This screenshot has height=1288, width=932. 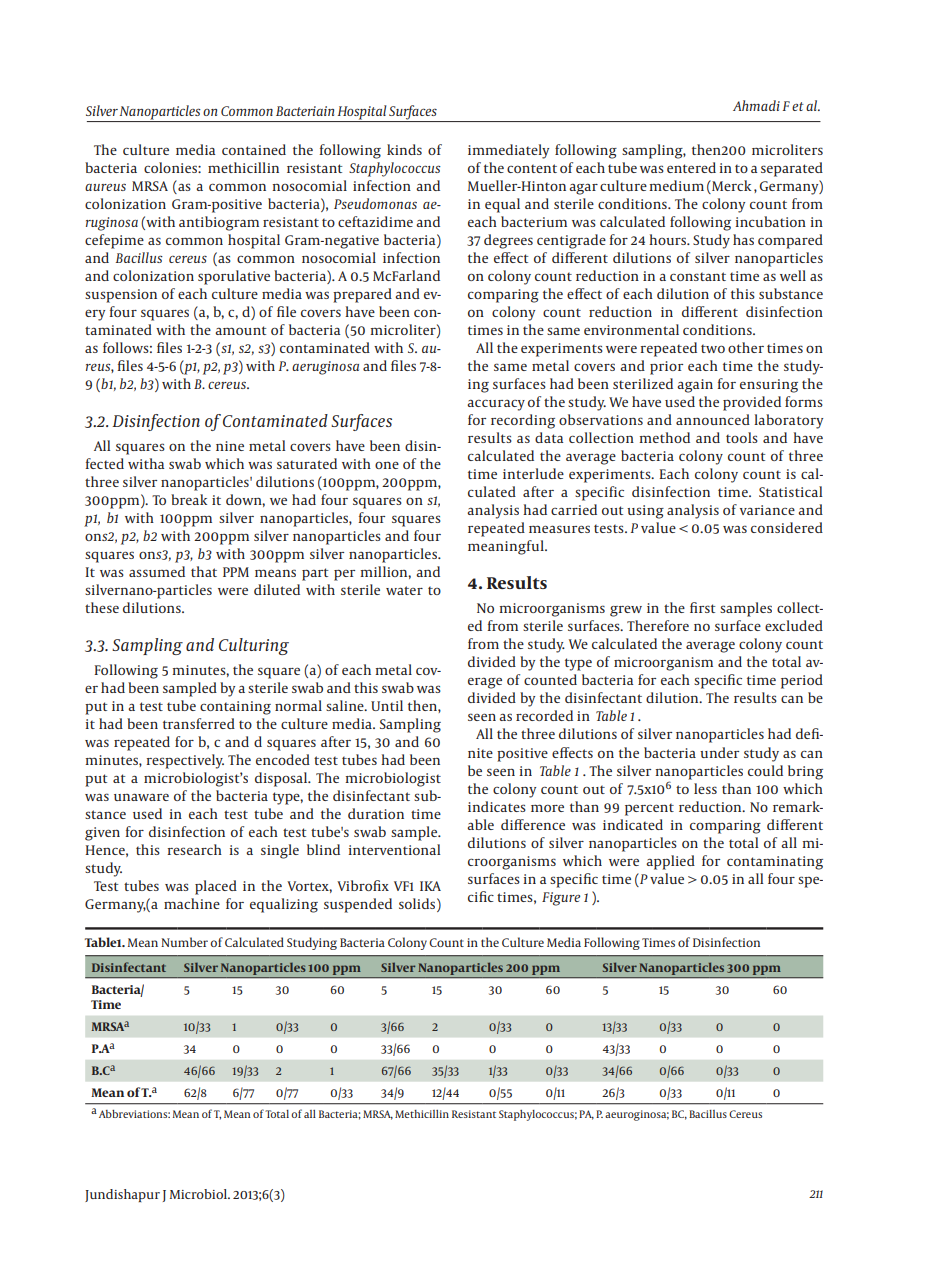 I want to click on Until, so click(x=387, y=705).
